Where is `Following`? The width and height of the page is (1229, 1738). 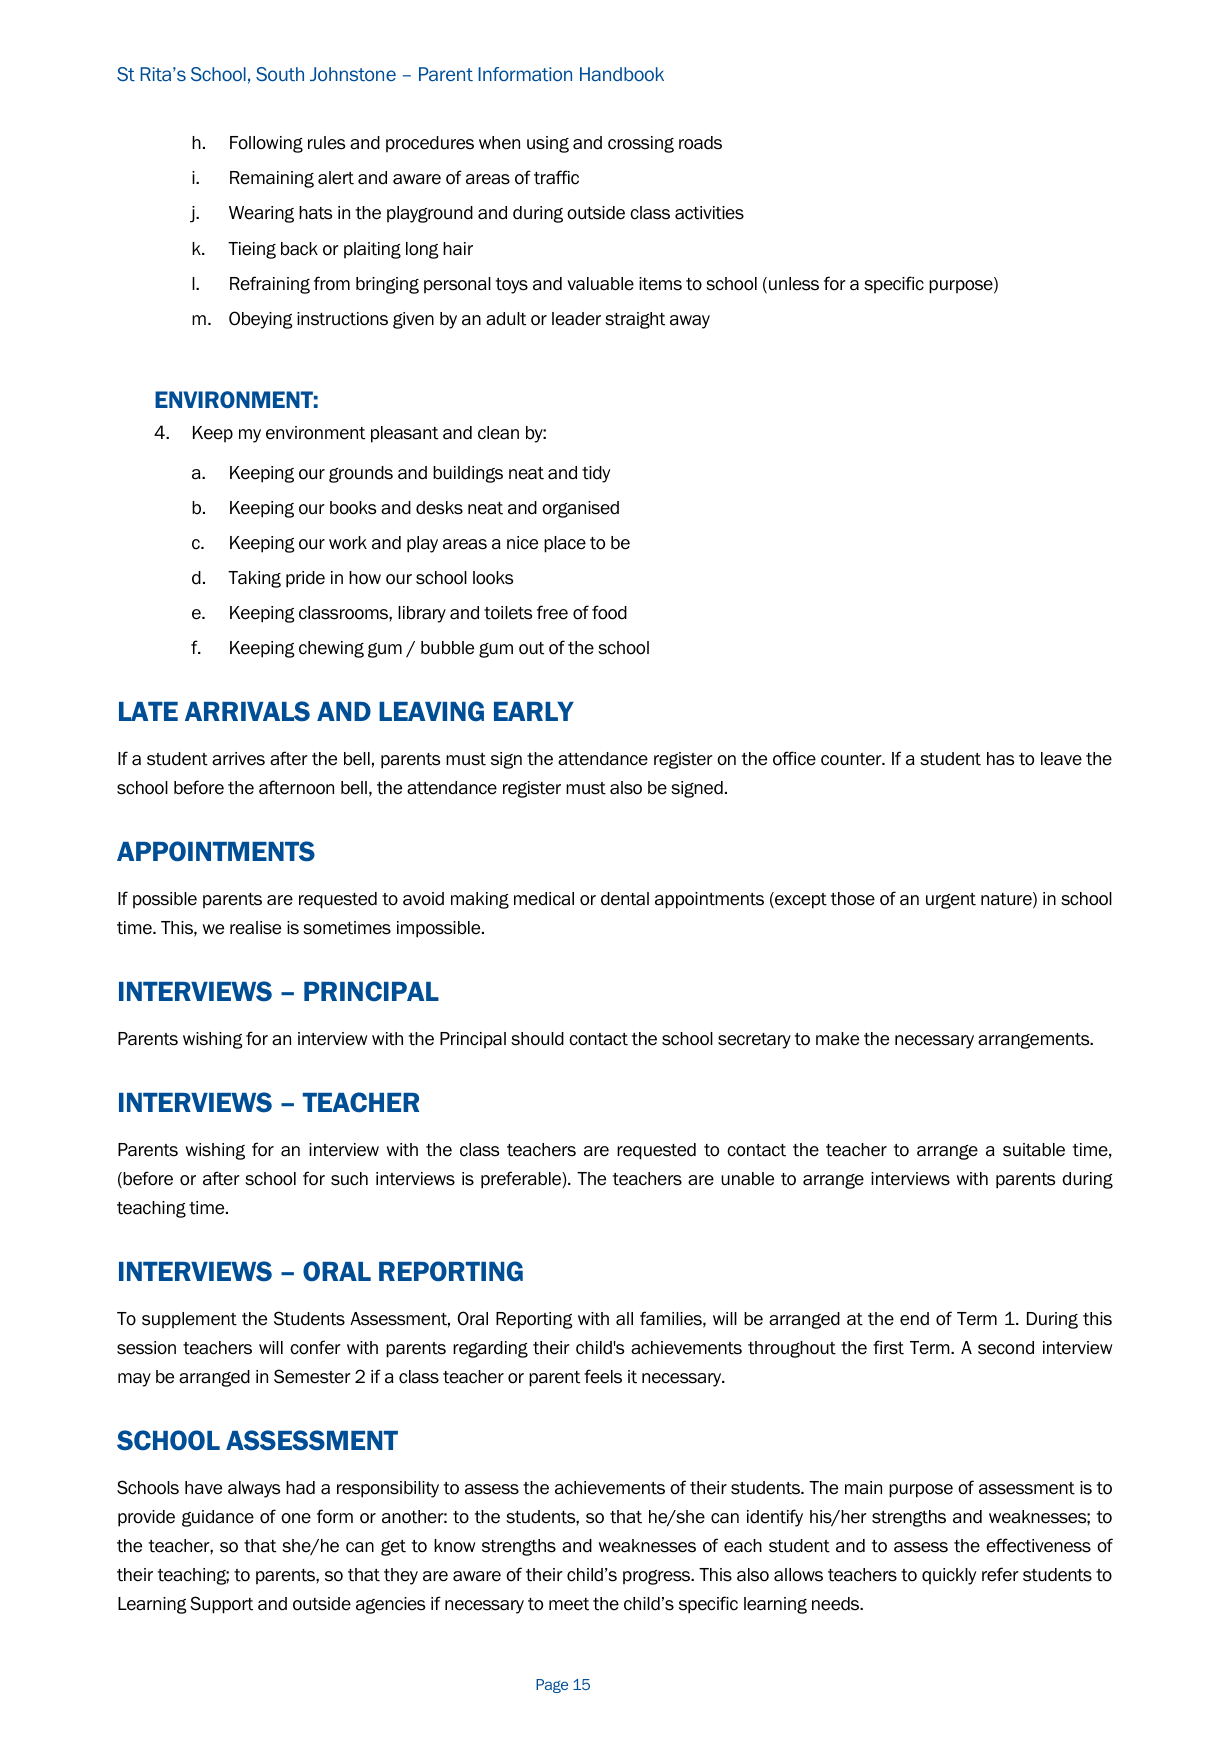 Following is located at coordinates (266, 144).
